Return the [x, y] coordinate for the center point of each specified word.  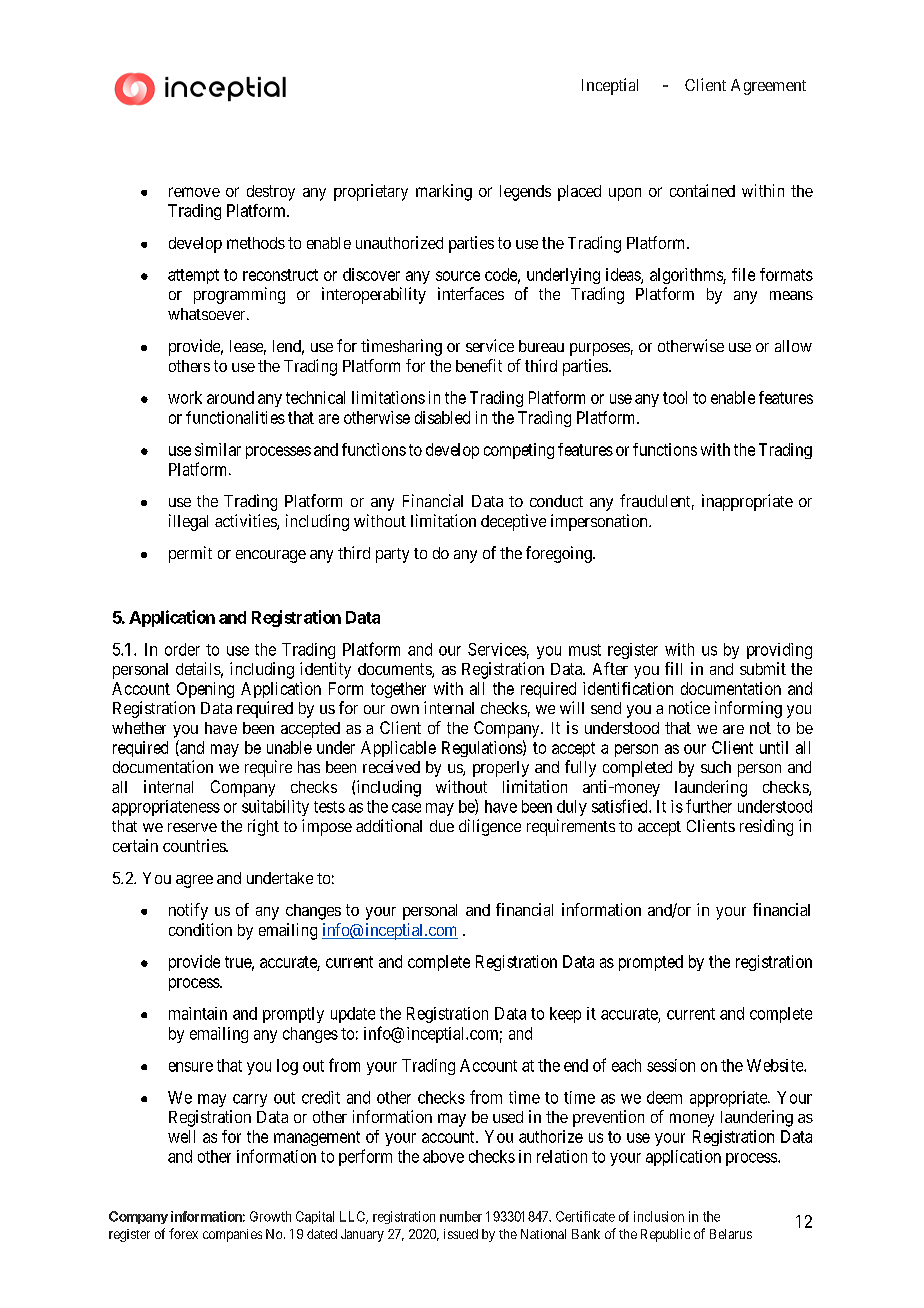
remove [194, 192]
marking [444, 192]
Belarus [731, 1234]
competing [519, 451]
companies [232, 1235]
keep [565, 1015]
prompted [651, 963]
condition [200, 929]
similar [218, 449]
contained [702, 190]
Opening [205, 690]
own [405, 709]
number [461, 1216]
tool [675, 397]
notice [689, 707]
